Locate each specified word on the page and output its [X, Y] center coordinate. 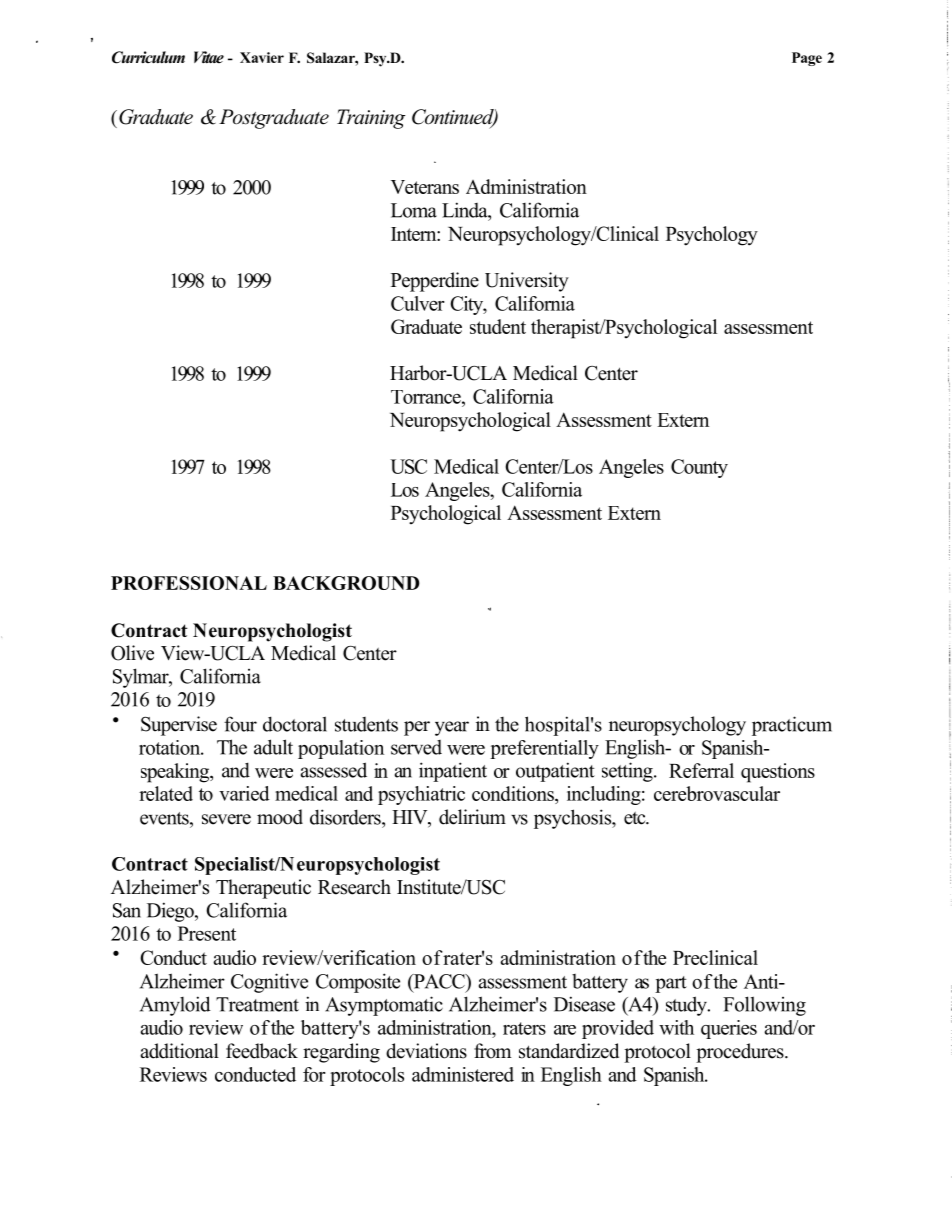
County [699, 468]
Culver [418, 303]
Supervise [179, 726]
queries [729, 1029]
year [452, 728]
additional [179, 1051]
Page [807, 59]
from [492, 1051]
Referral [701, 770]
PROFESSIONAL [189, 583]
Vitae [209, 57]
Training [371, 119]
